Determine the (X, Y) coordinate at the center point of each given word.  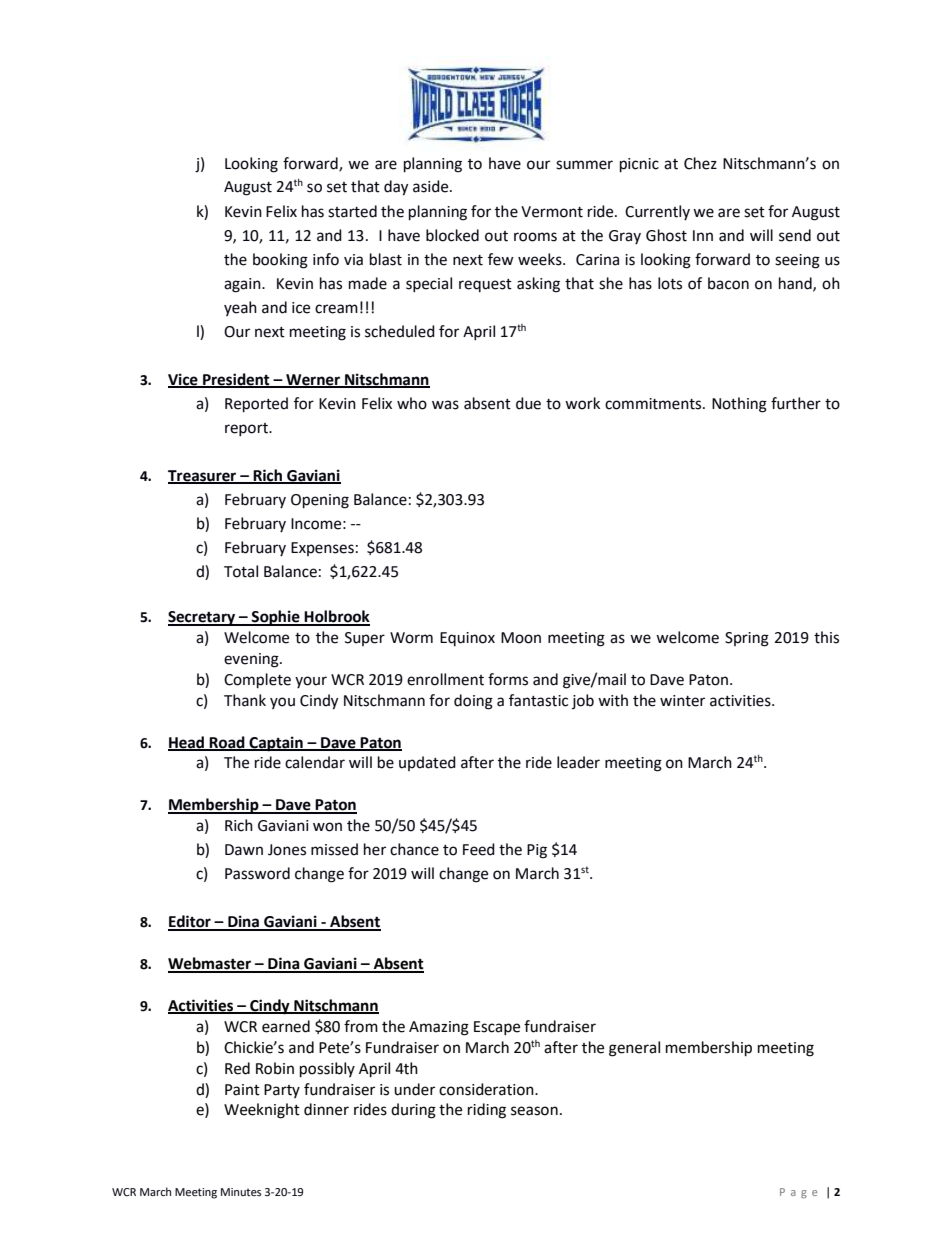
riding (487, 1111)
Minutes (241, 1192)
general (634, 1049)
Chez (700, 163)
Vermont (552, 212)
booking (280, 261)
